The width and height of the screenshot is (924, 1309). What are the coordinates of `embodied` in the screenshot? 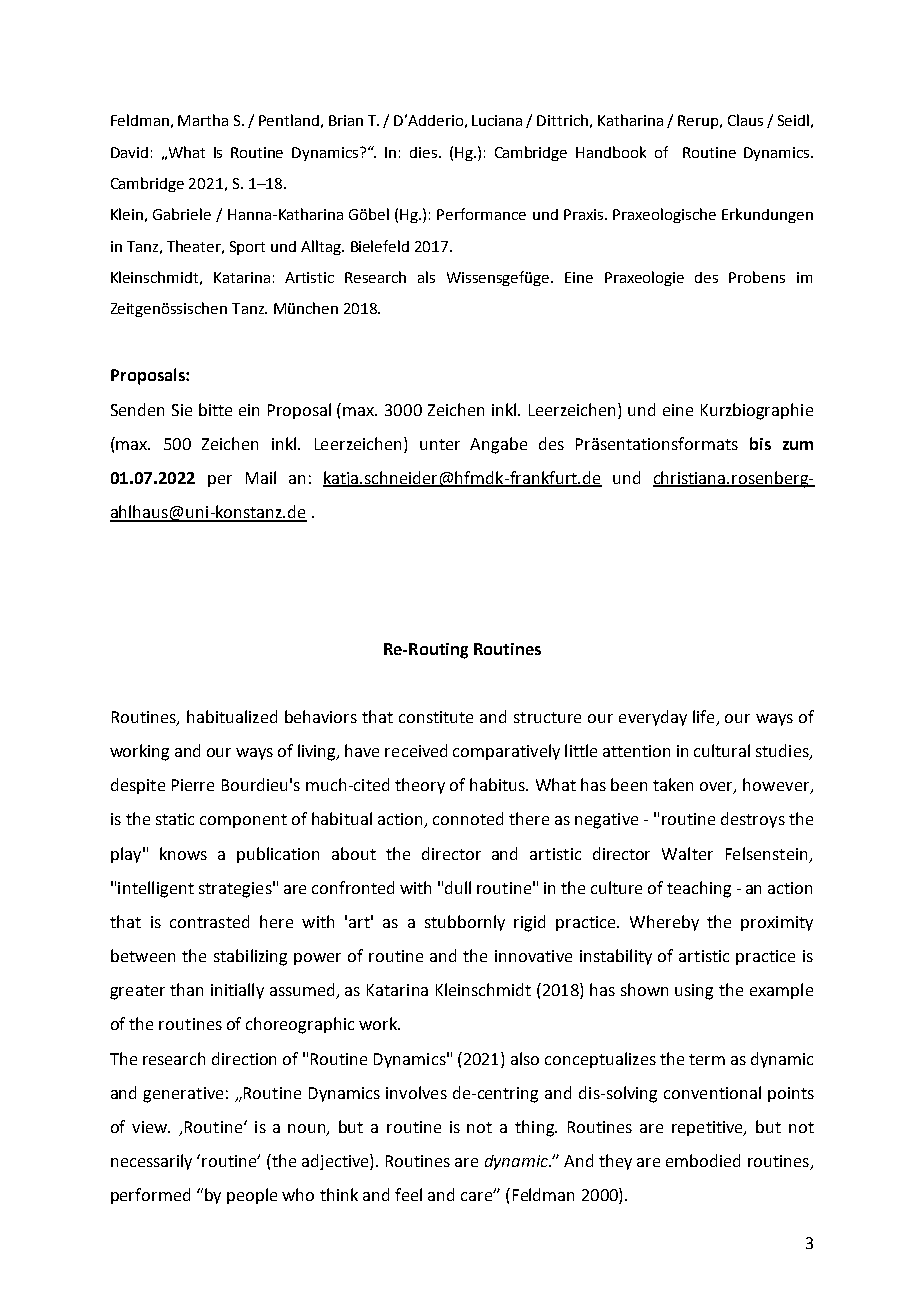 It's located at (703, 1160).
